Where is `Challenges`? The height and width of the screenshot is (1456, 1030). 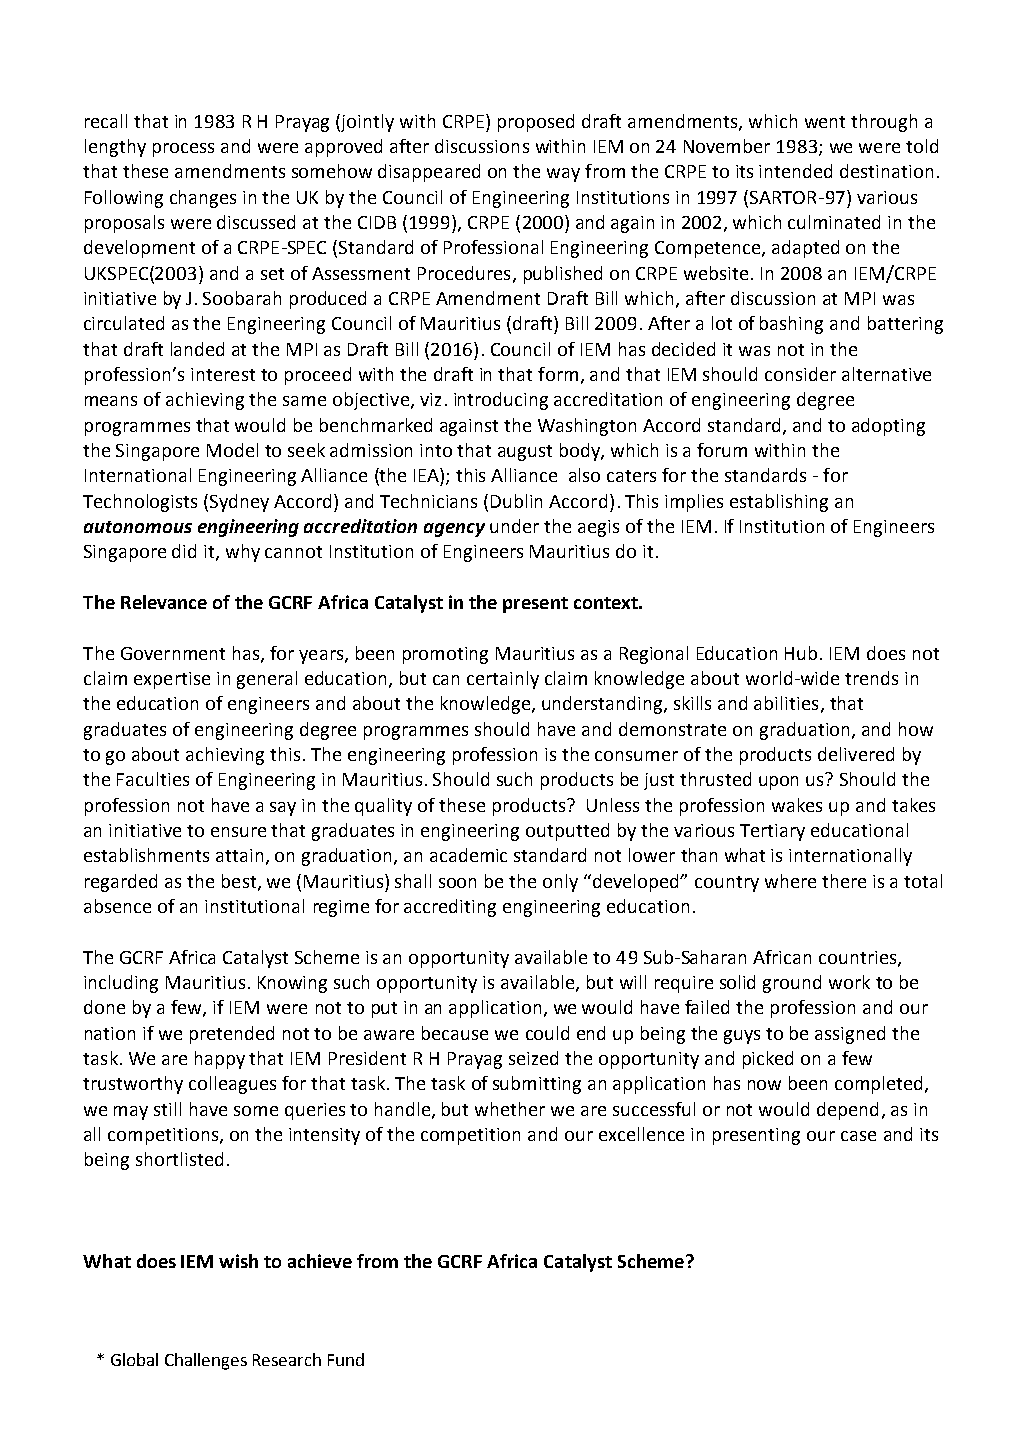 Challenges is located at coordinates (206, 1361).
